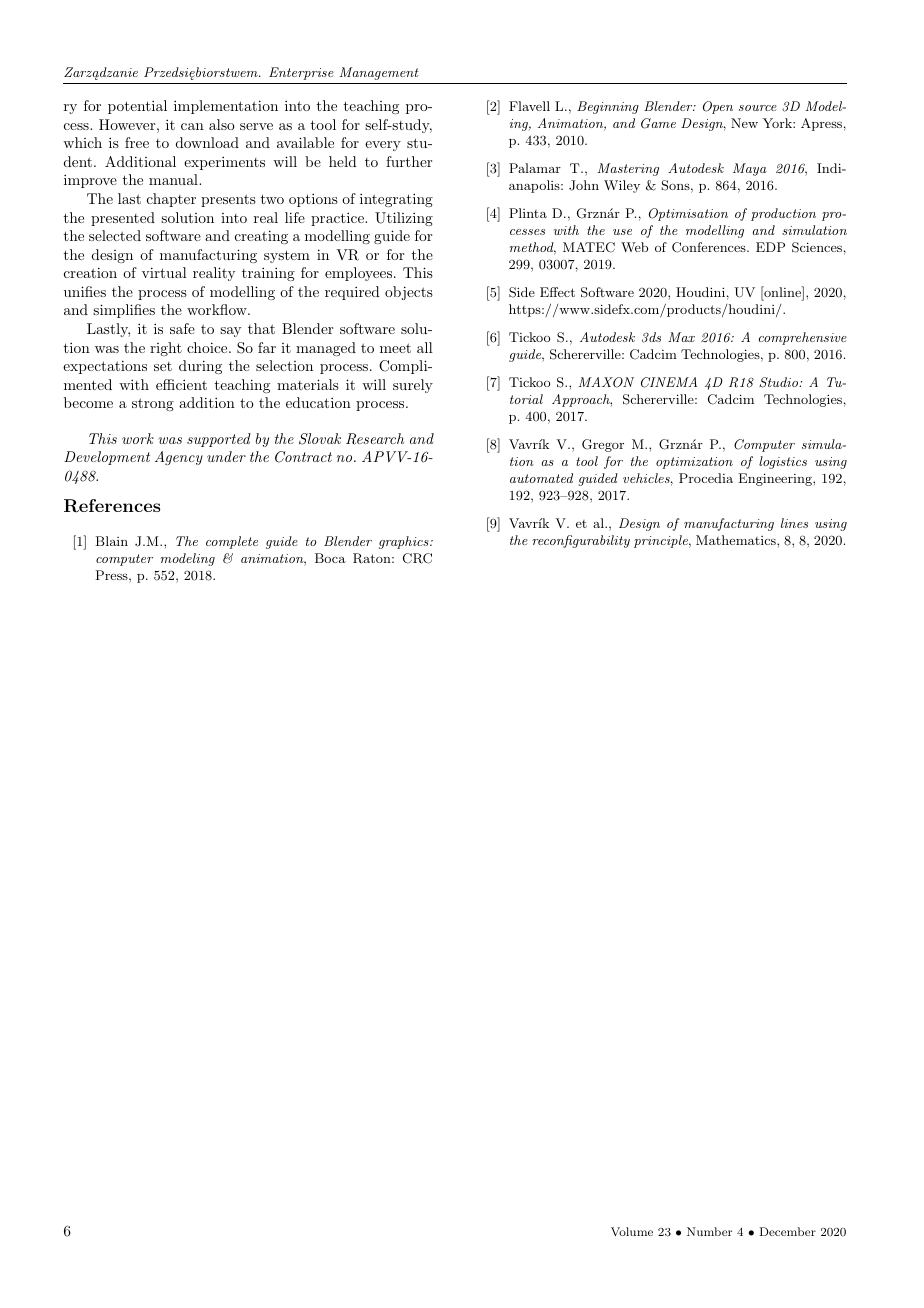 The image size is (924, 1308). I want to click on Mathematics, so click(737, 540).
